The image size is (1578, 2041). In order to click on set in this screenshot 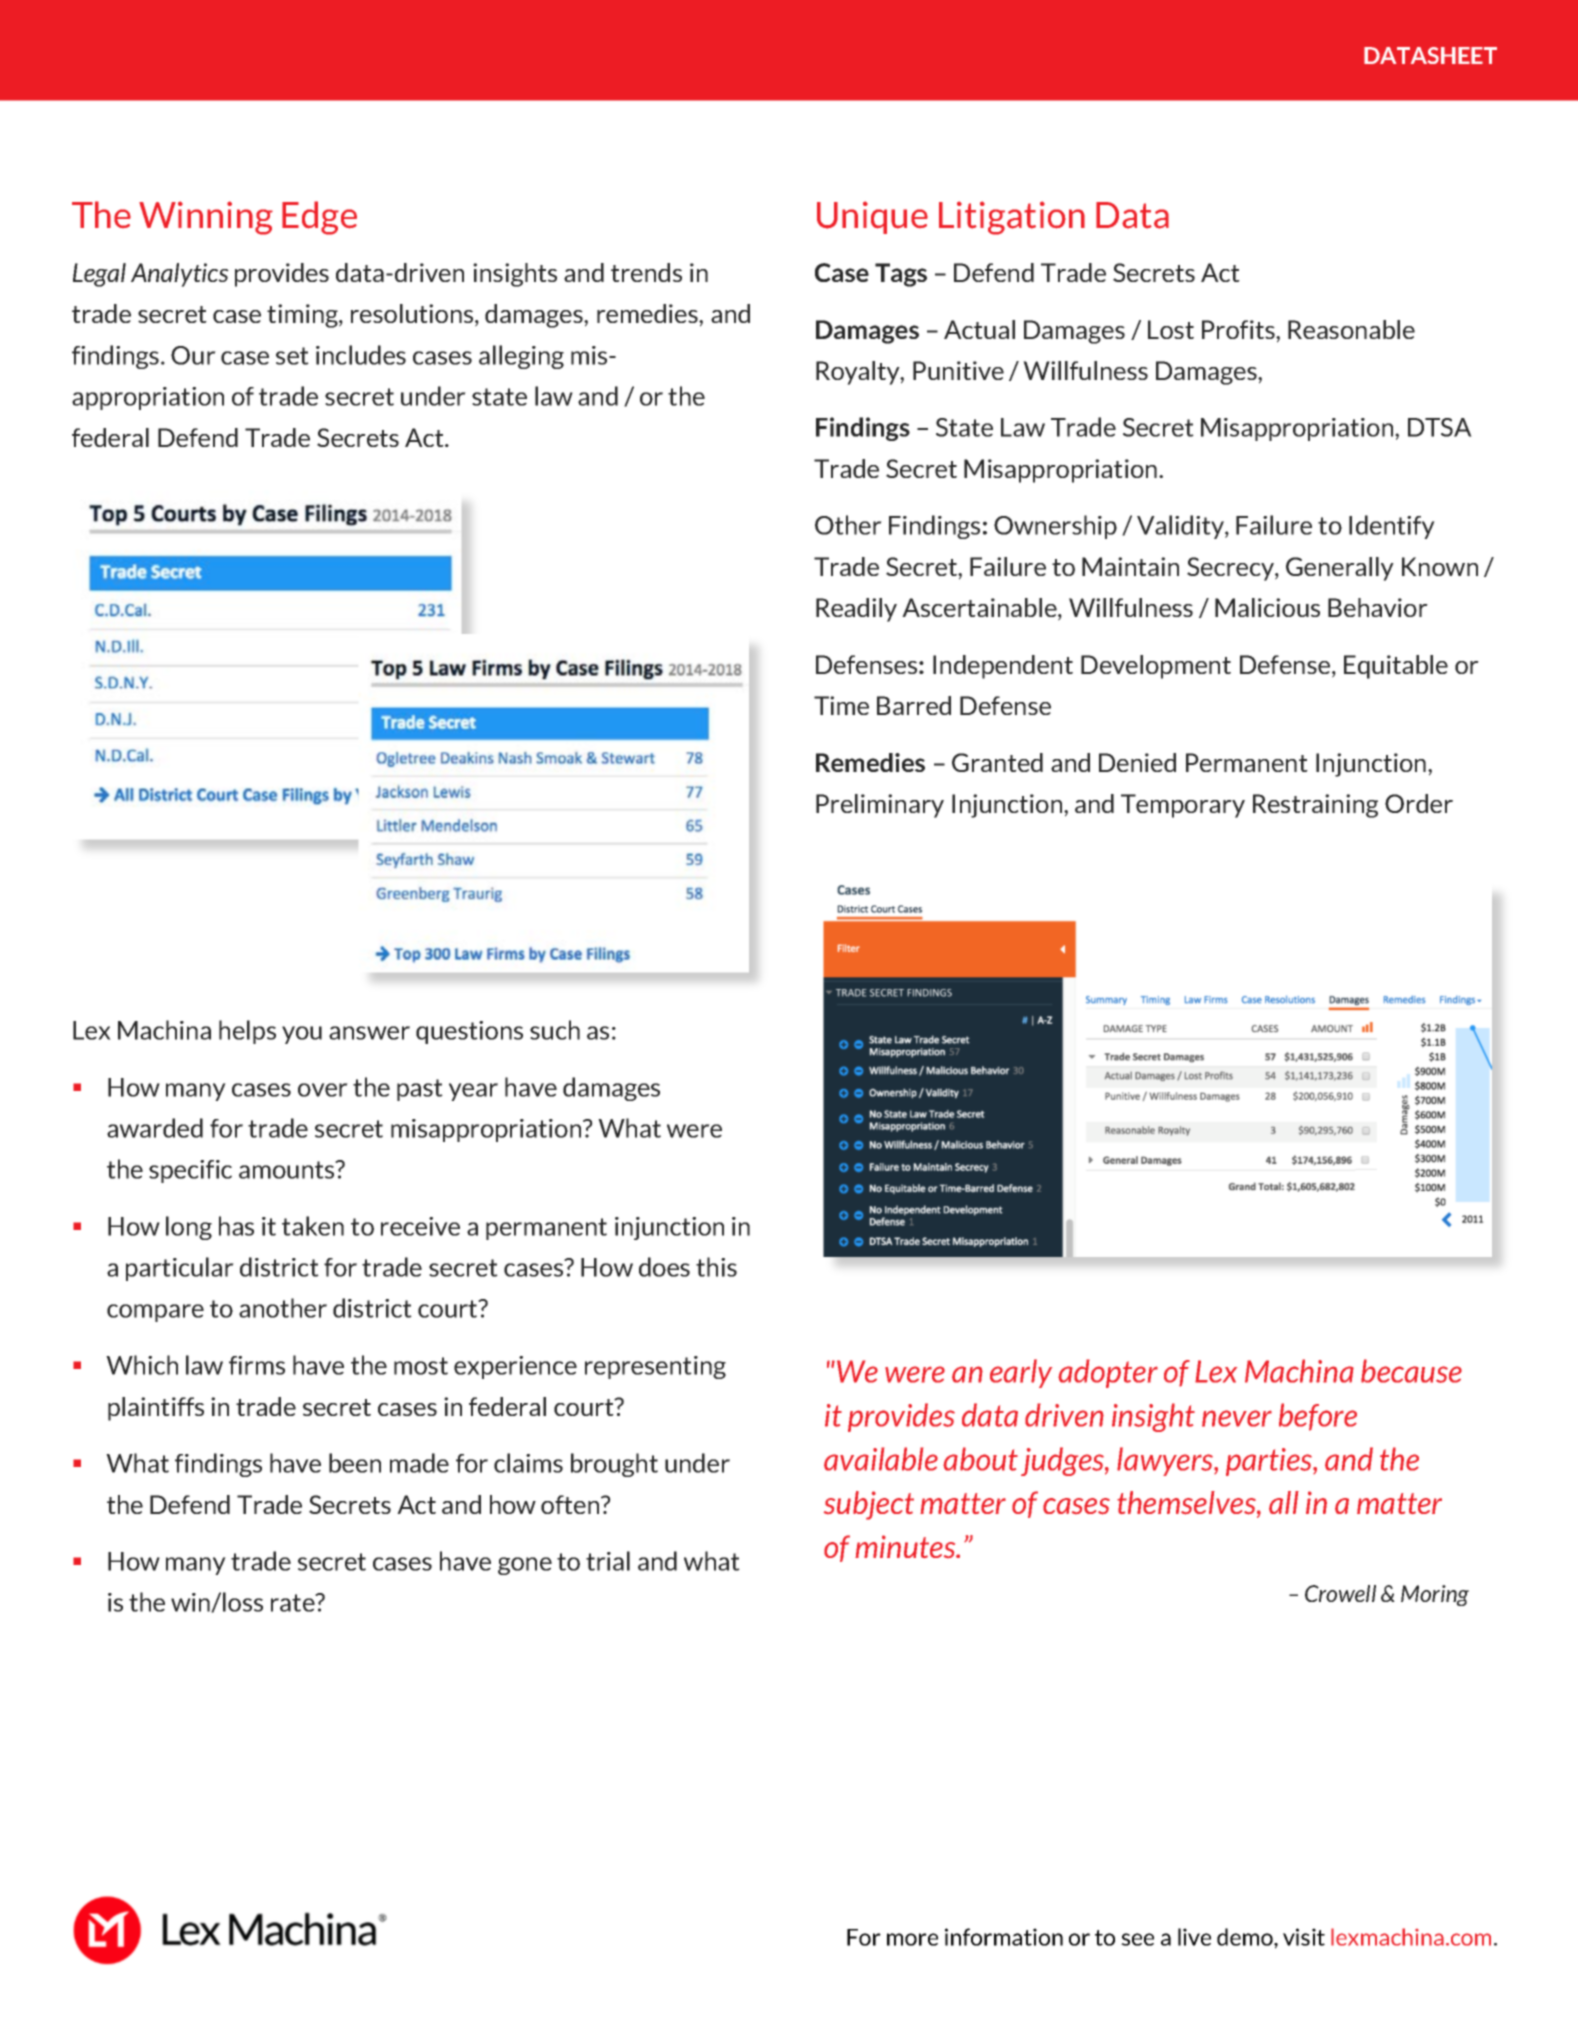, I will do `click(292, 356)`.
